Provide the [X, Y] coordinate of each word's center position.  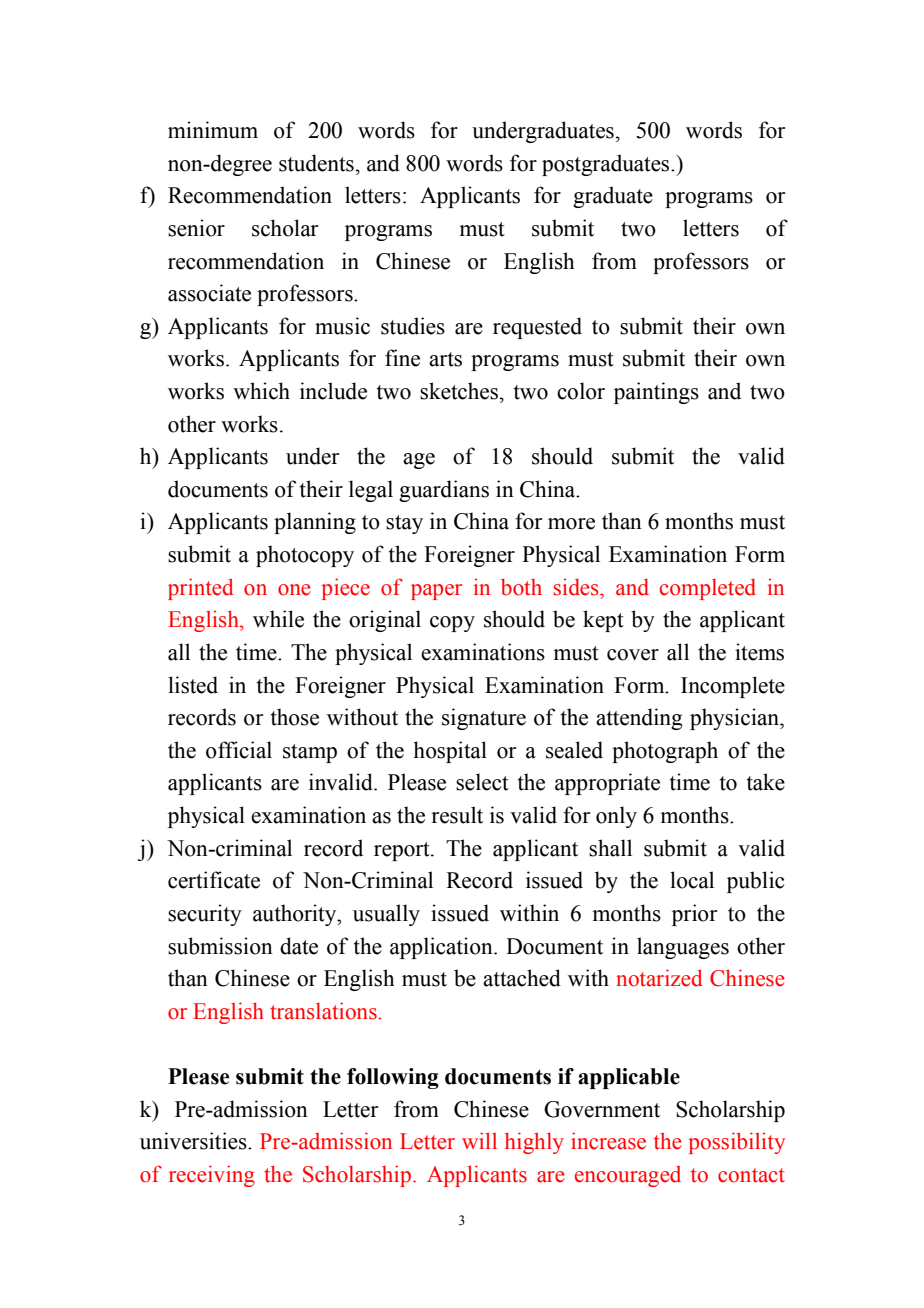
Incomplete [733, 687]
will [479, 1140]
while [278, 619]
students [316, 163]
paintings [656, 393]
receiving [212, 1176]
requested [537, 328]
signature [484, 719]
